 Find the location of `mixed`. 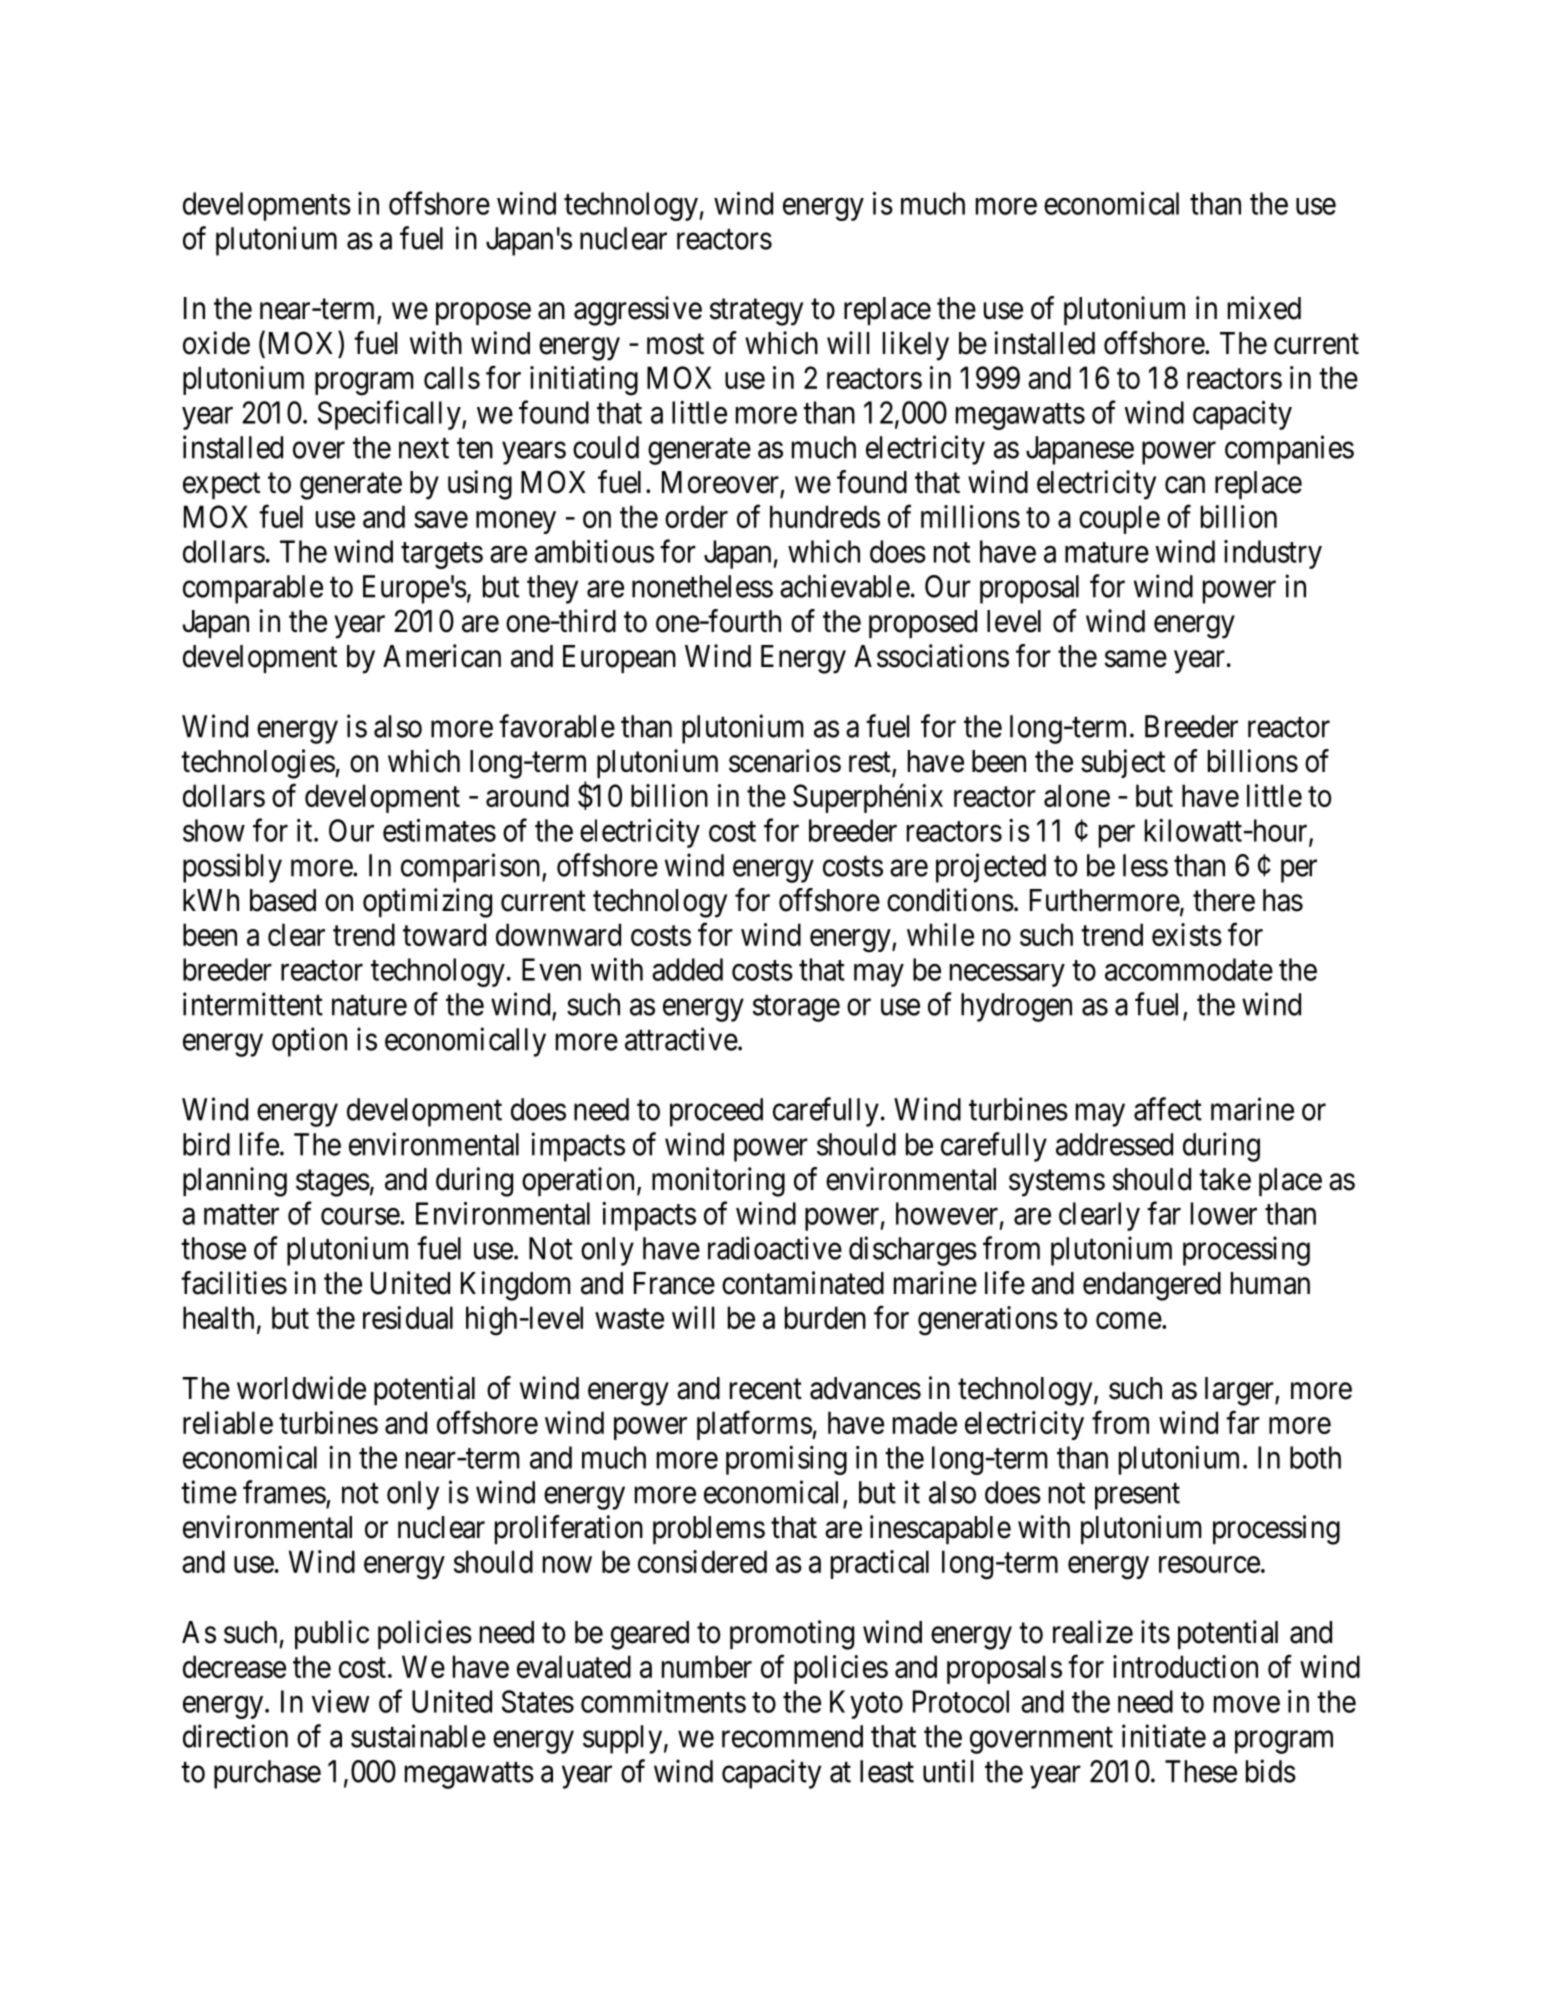

mixed is located at coordinates (1264, 308).
